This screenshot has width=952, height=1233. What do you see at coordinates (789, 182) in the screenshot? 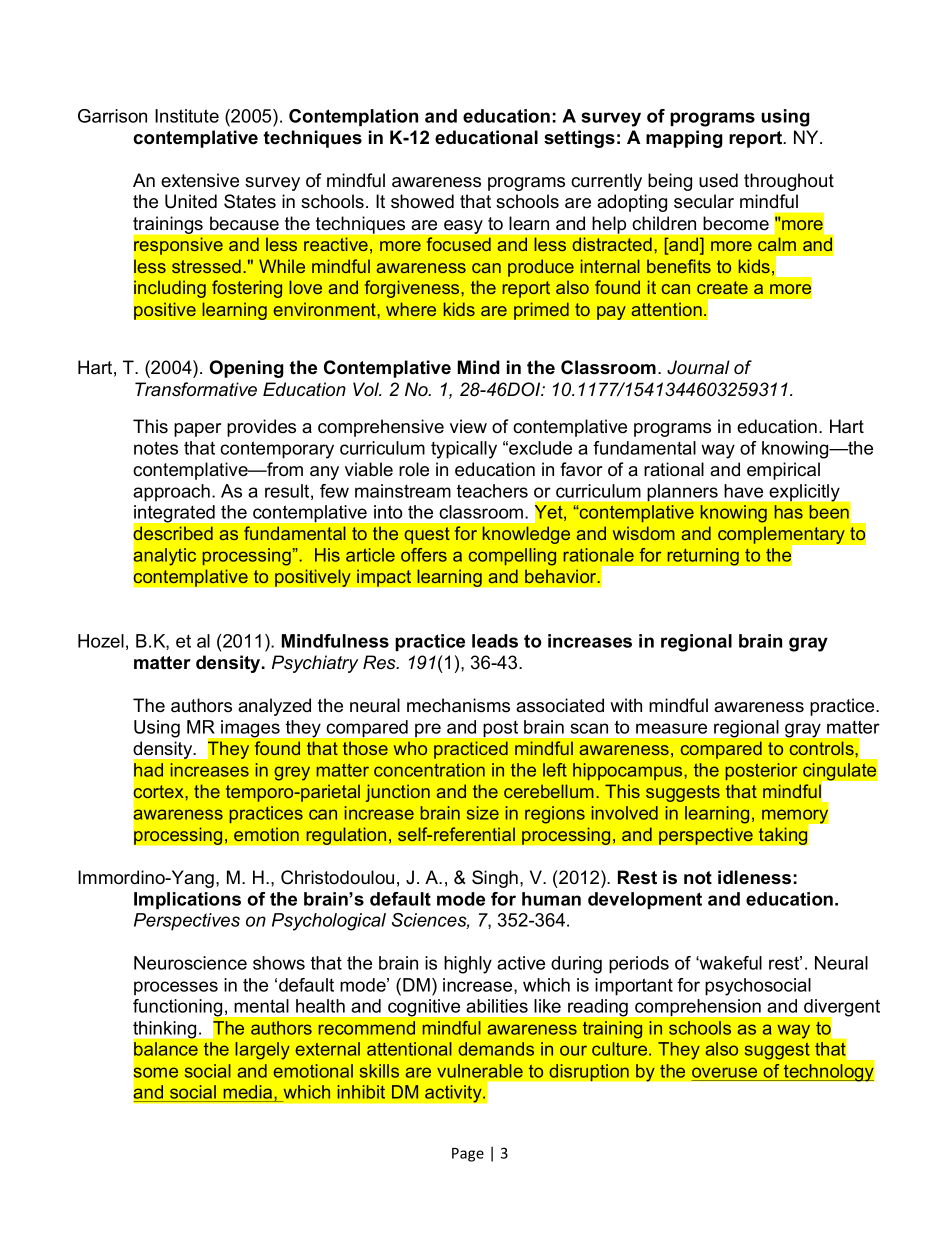
I see `throughout` at bounding box center [789, 182].
